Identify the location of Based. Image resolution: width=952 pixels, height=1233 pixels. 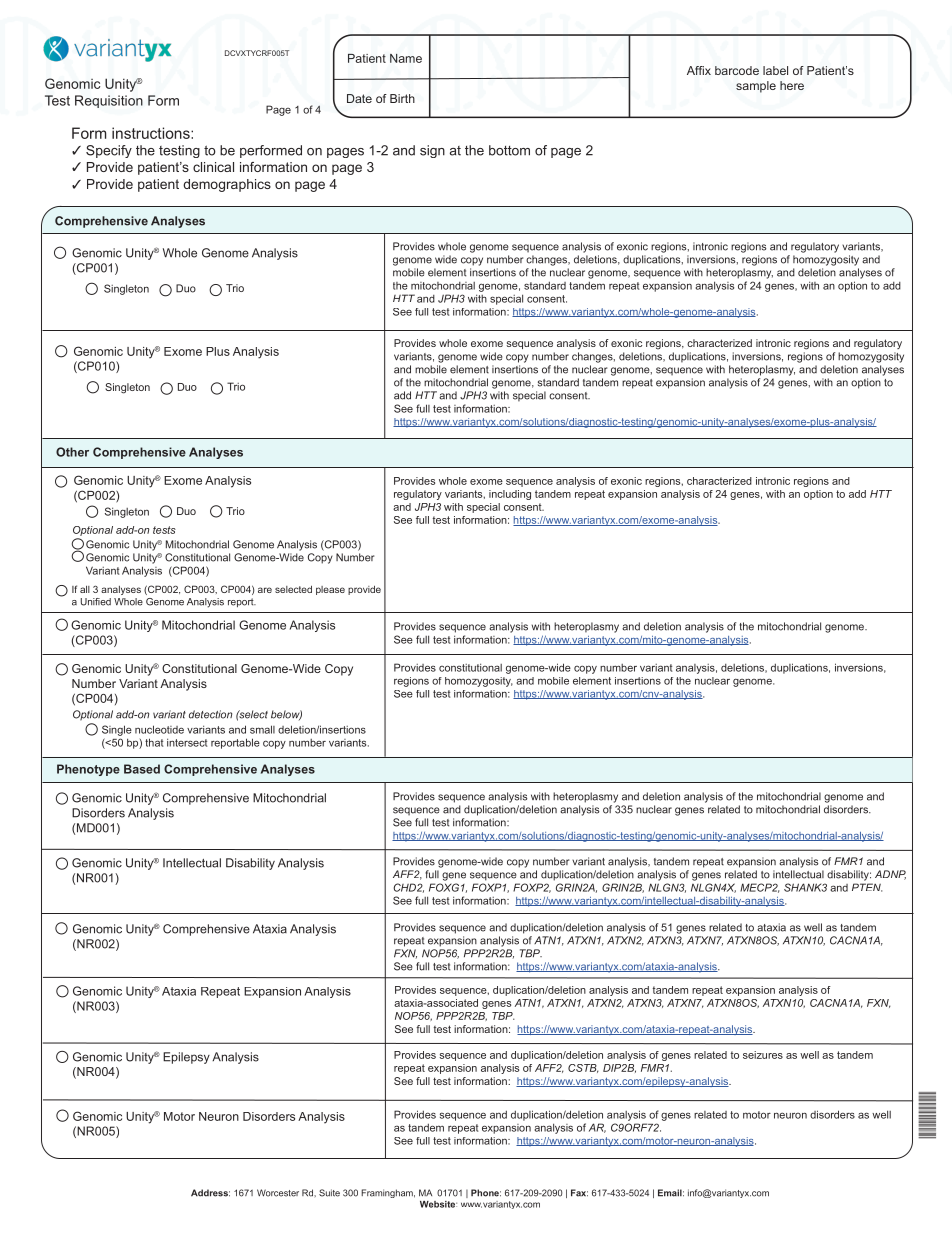
(142, 769).
